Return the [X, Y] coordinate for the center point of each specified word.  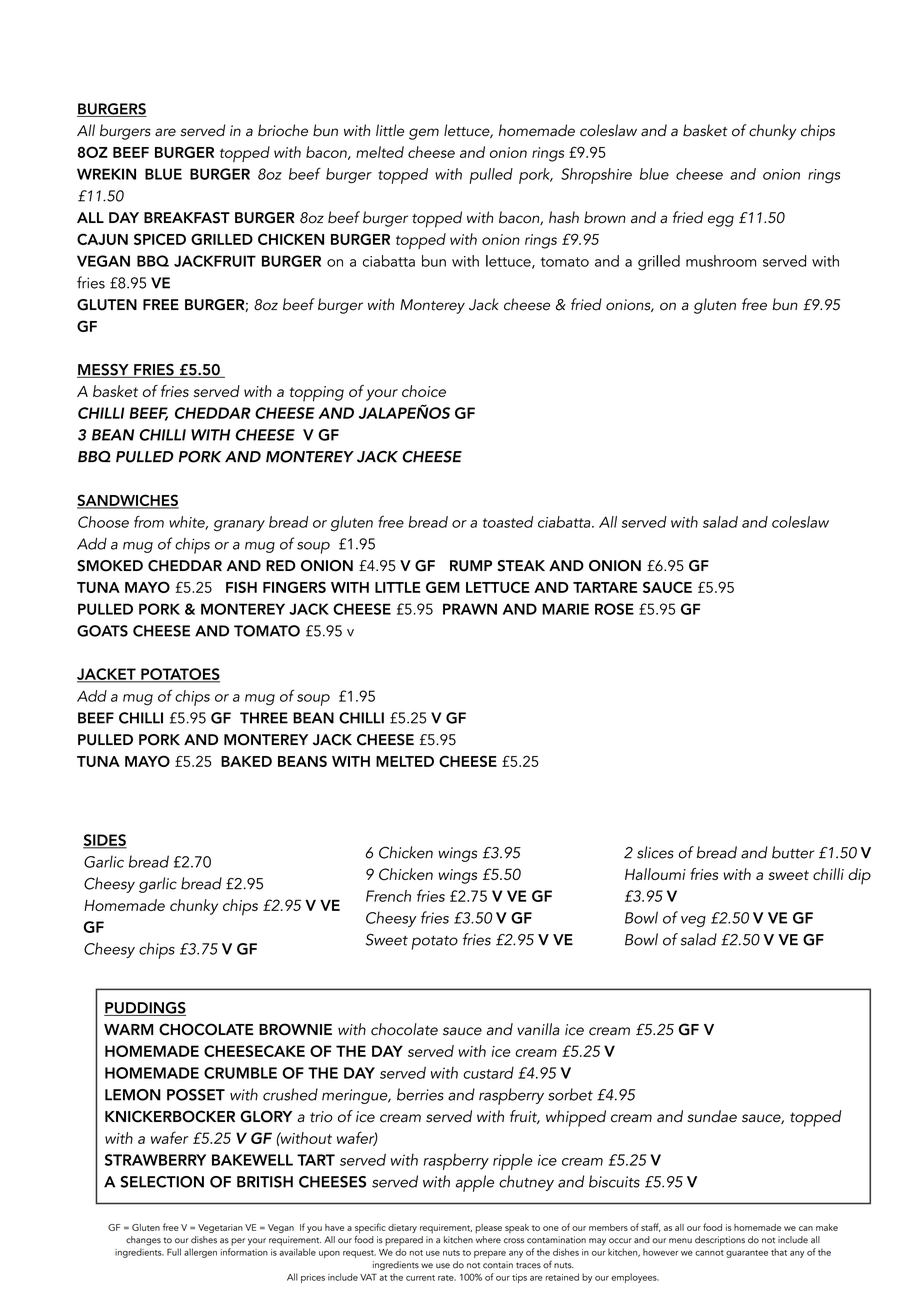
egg [721, 221]
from [149, 522]
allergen [200, 1253]
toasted [508, 522]
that [779, 1252]
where [488, 1240]
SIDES [105, 841]
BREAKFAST [187, 218]
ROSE [614, 609]
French [388, 896]
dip [859, 876]
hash [564, 217]
